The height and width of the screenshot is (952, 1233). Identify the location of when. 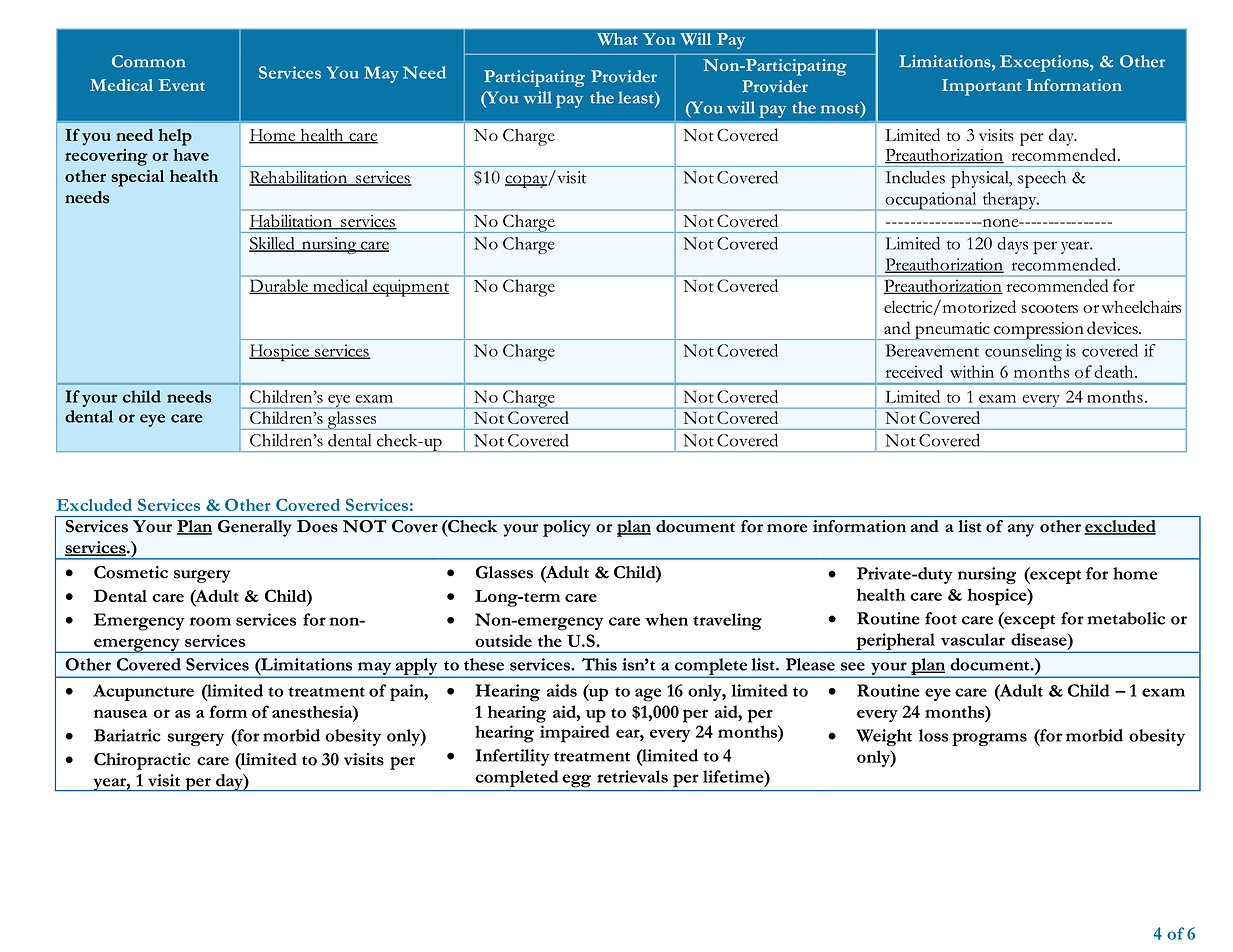
(666, 619).
